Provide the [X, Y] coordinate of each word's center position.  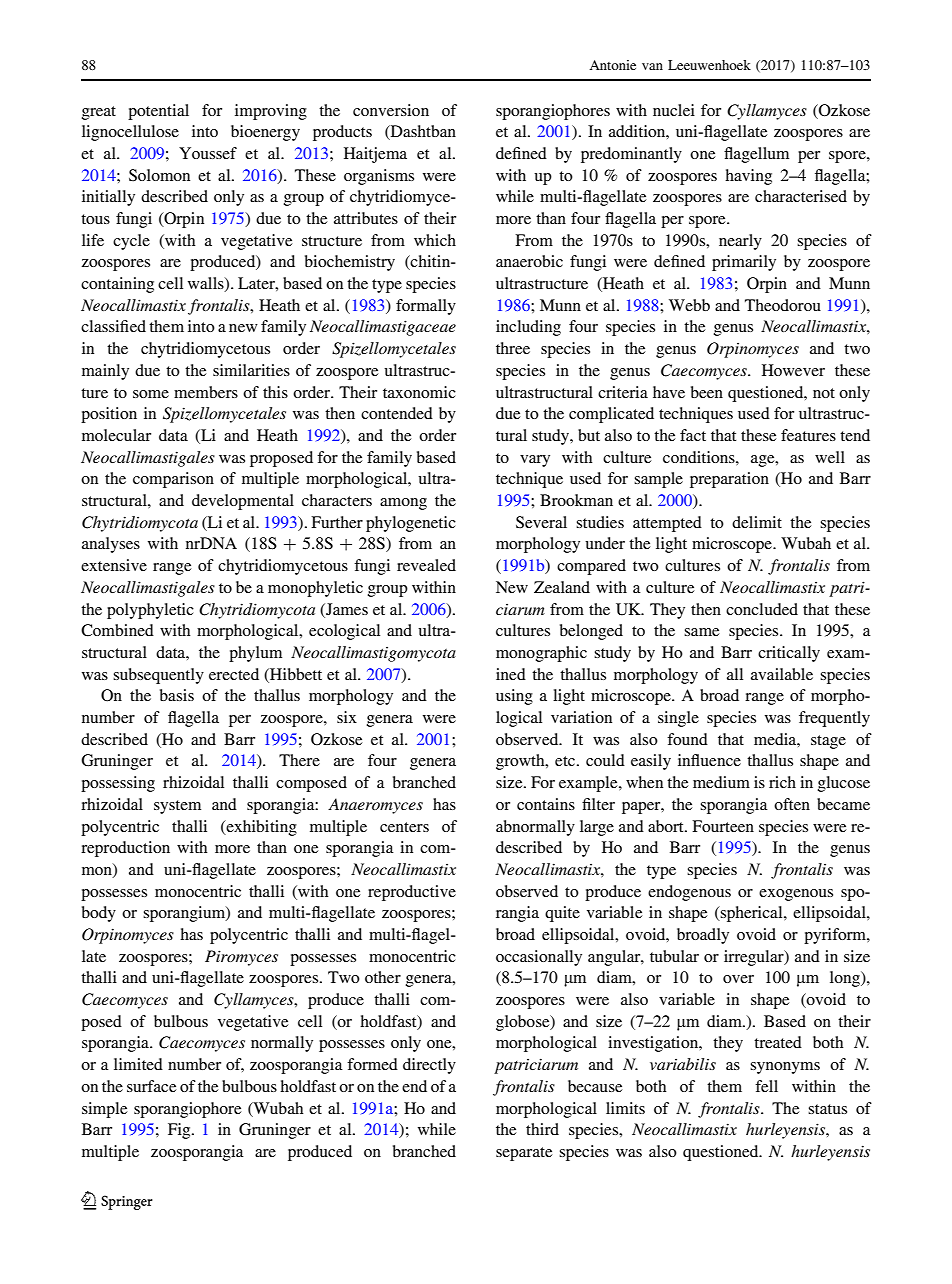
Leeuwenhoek [709, 65]
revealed [426, 565]
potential [158, 112]
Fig [180, 1131]
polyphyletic [150, 611]
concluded [762, 609]
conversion [391, 110]
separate [524, 1154]
